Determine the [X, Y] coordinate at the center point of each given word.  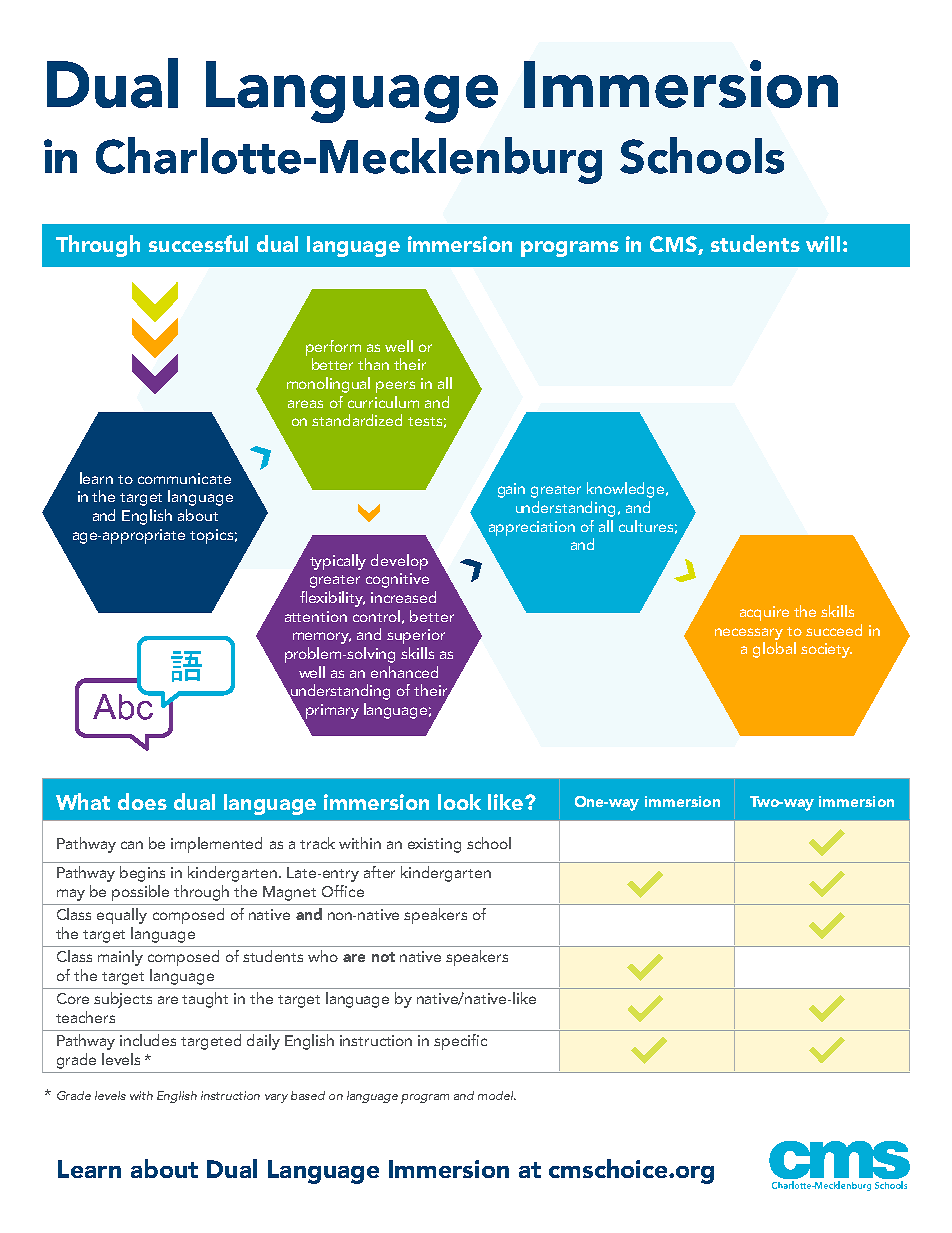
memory [322, 638]
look [459, 802]
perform [333, 348]
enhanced [404, 672]
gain [511, 490]
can [132, 845]
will [823, 244]
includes [148, 1040]
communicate [184, 478]
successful [198, 243]
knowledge [627, 490]
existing [434, 845]
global [774, 650]
